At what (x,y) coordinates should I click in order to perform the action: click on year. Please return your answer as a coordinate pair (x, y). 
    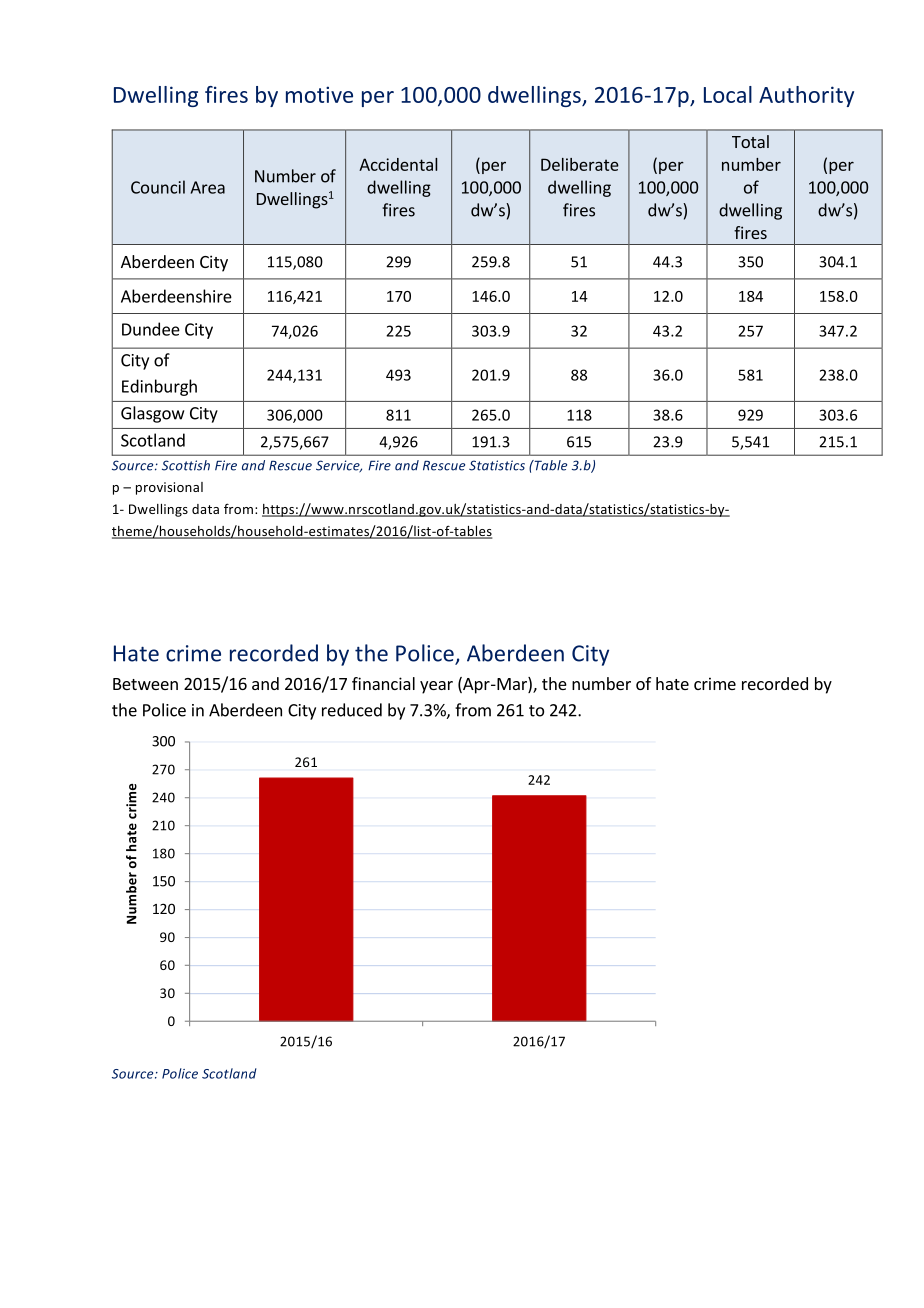
    Looking at the image, I should click on (436, 687).
